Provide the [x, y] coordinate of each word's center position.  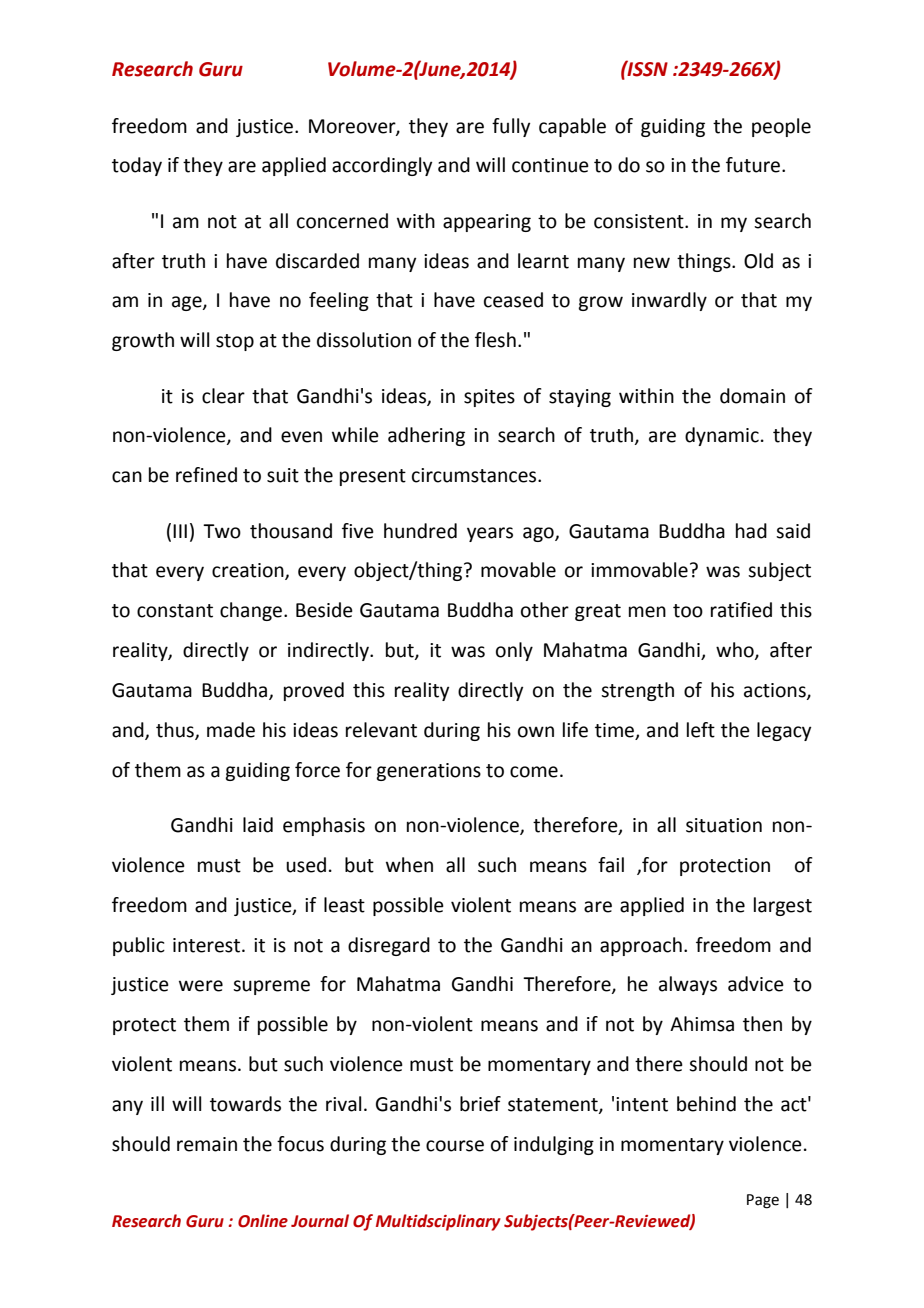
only [514, 651]
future [754, 165]
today [137, 166]
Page [763, 1201]
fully [511, 127]
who [736, 651]
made [231, 730]
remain [207, 1144]
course [455, 1146]
